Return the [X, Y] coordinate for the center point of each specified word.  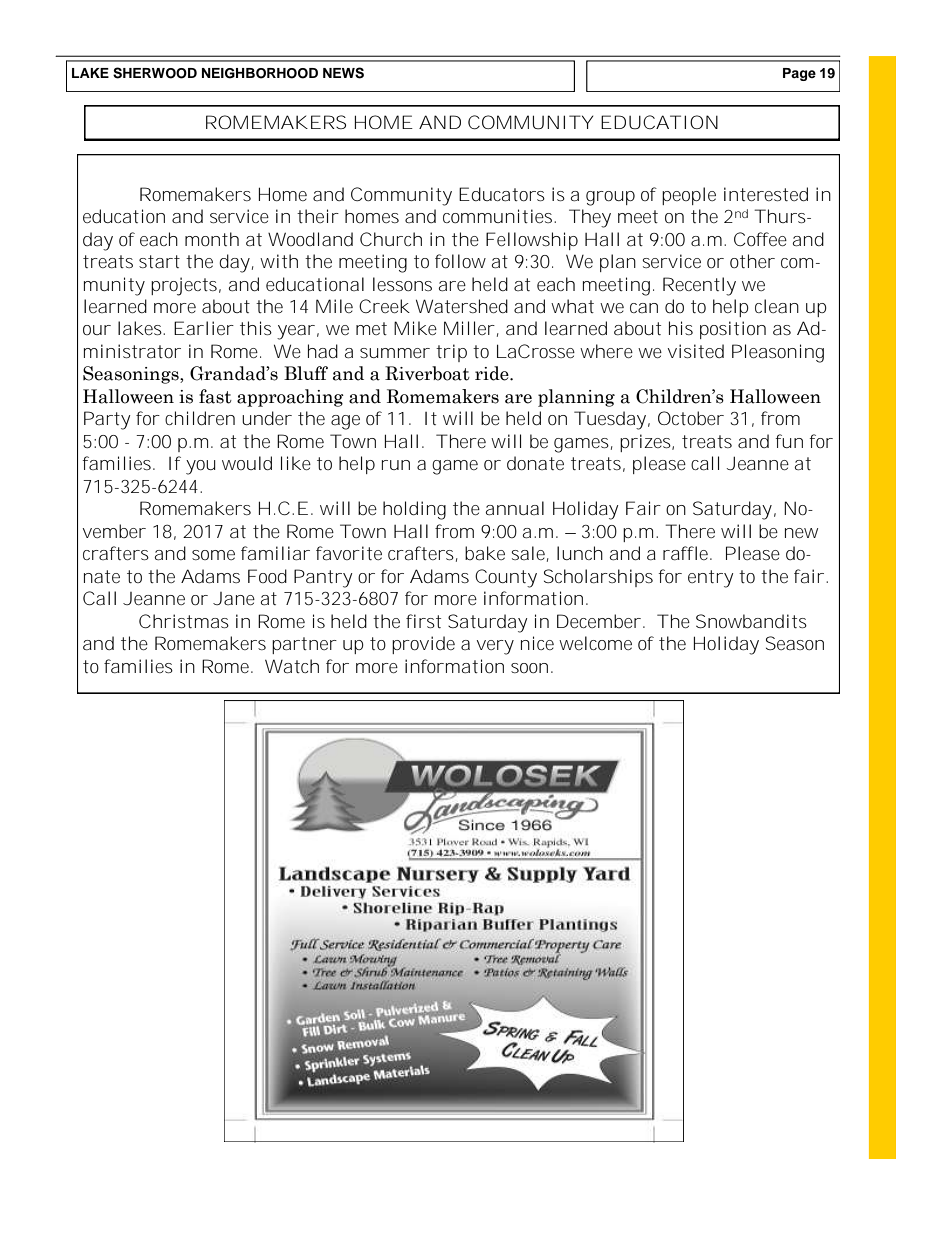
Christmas [184, 621]
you [201, 467]
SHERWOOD [155, 73]
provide [423, 645]
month [212, 239]
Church [391, 239]
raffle [687, 553]
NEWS [343, 73]
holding [414, 510]
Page [799, 74]
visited [696, 351]
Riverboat [427, 373]
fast [215, 396]
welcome [595, 643]
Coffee [760, 239]
